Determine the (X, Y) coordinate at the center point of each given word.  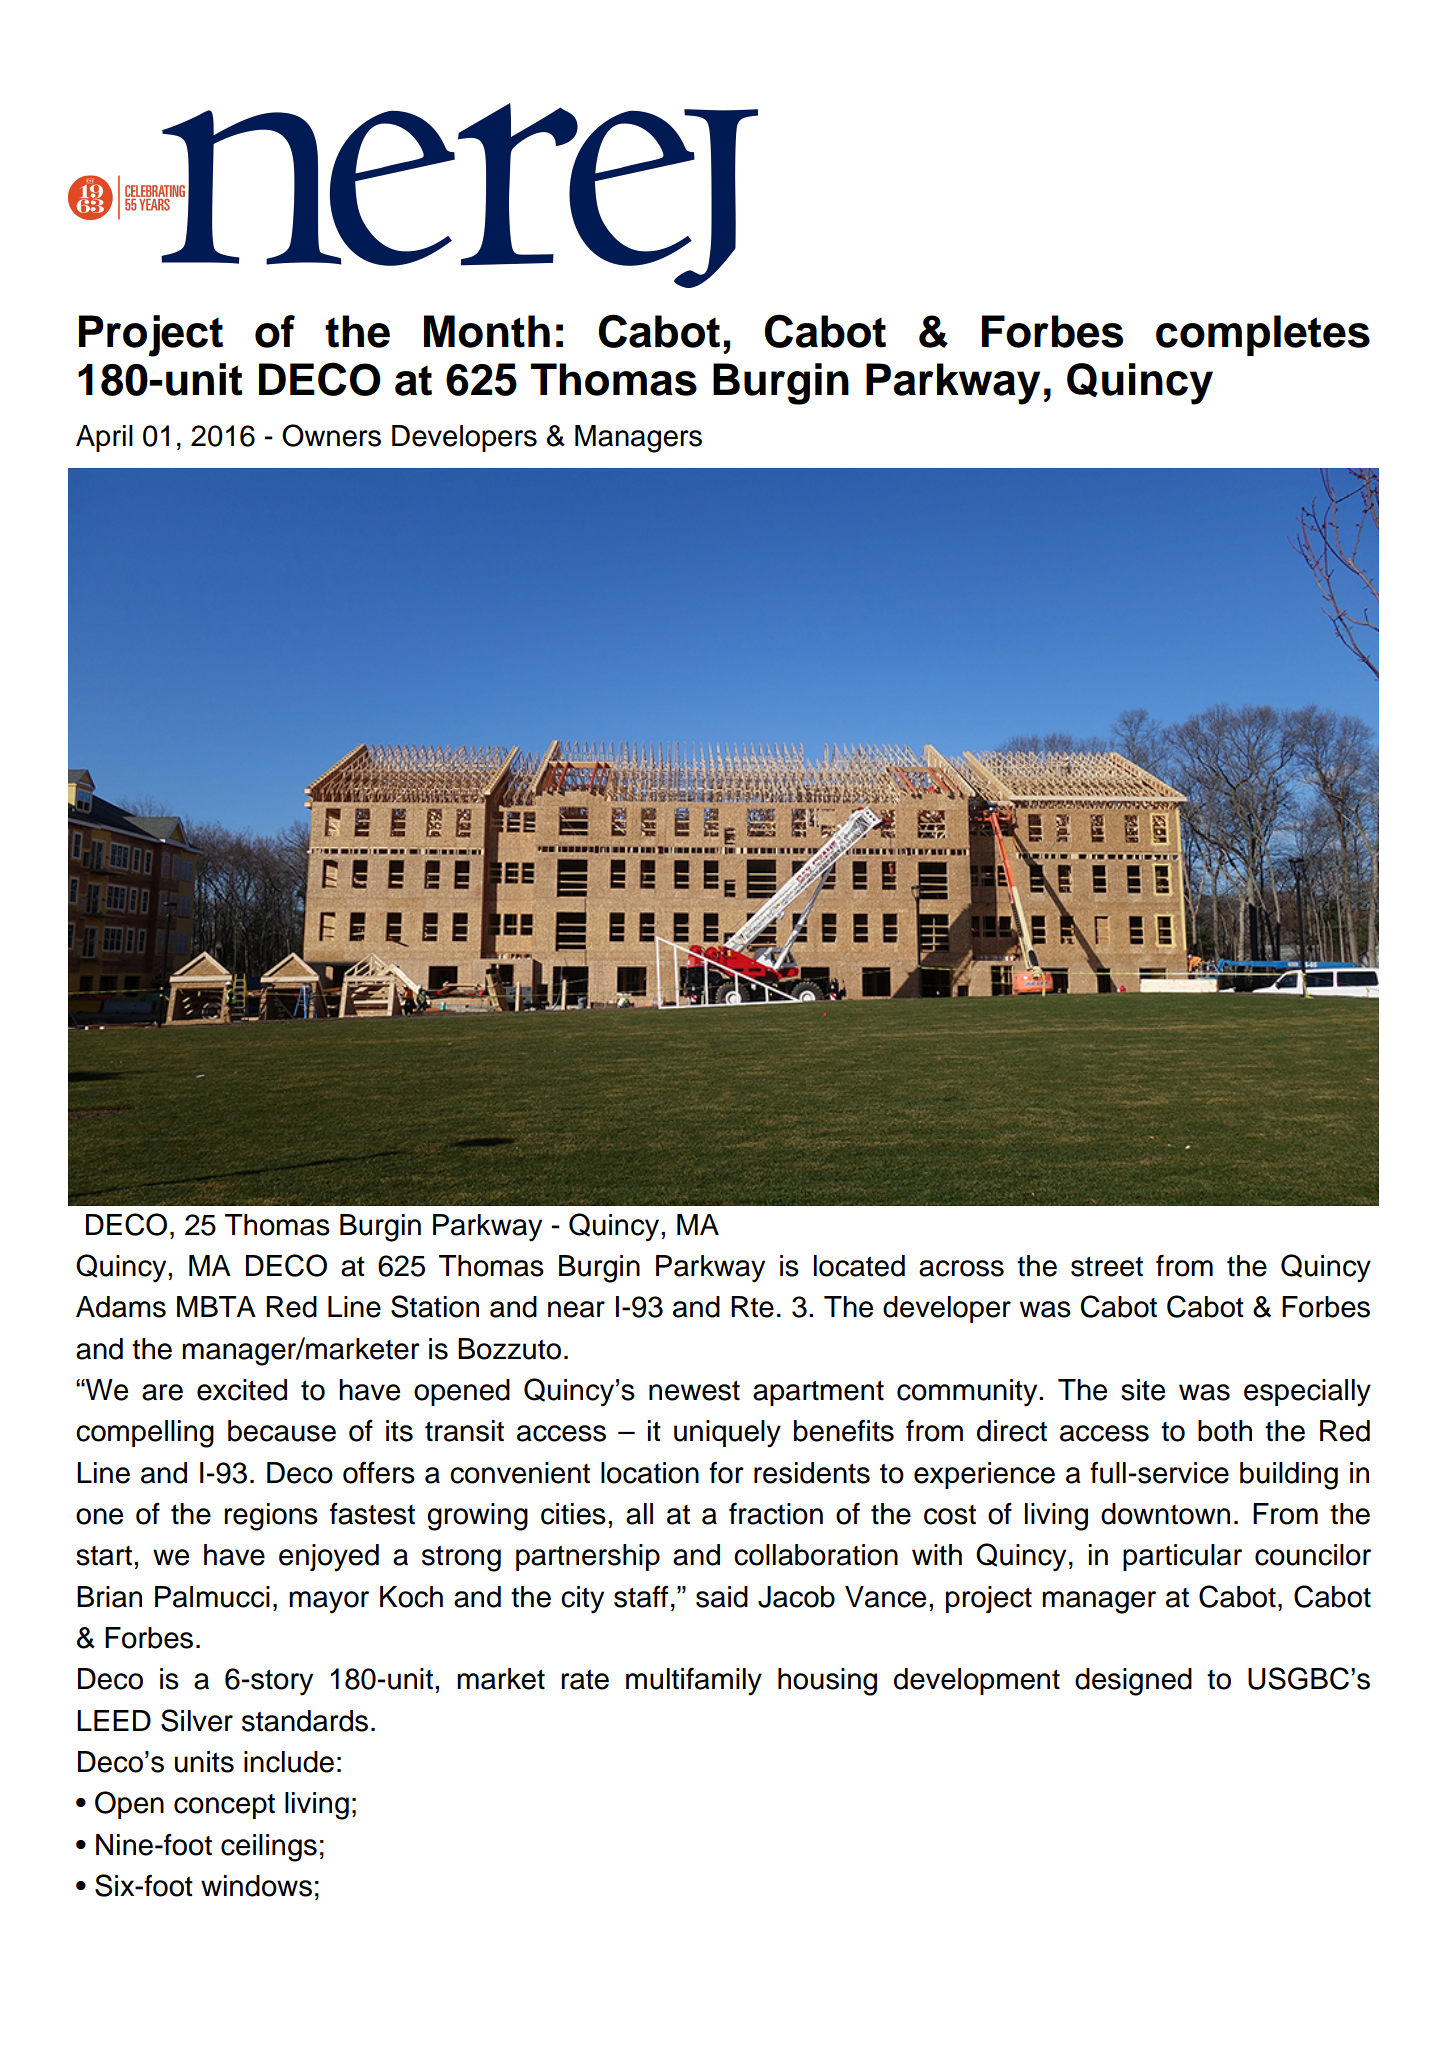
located (859, 1266)
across (961, 1268)
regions (271, 1517)
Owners (331, 435)
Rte (752, 1307)
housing (827, 1682)
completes (1263, 335)
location (650, 1473)
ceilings (269, 1848)
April (104, 438)
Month (487, 331)
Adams (121, 1307)
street (1107, 1266)
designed (1133, 1682)
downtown (1165, 1514)
